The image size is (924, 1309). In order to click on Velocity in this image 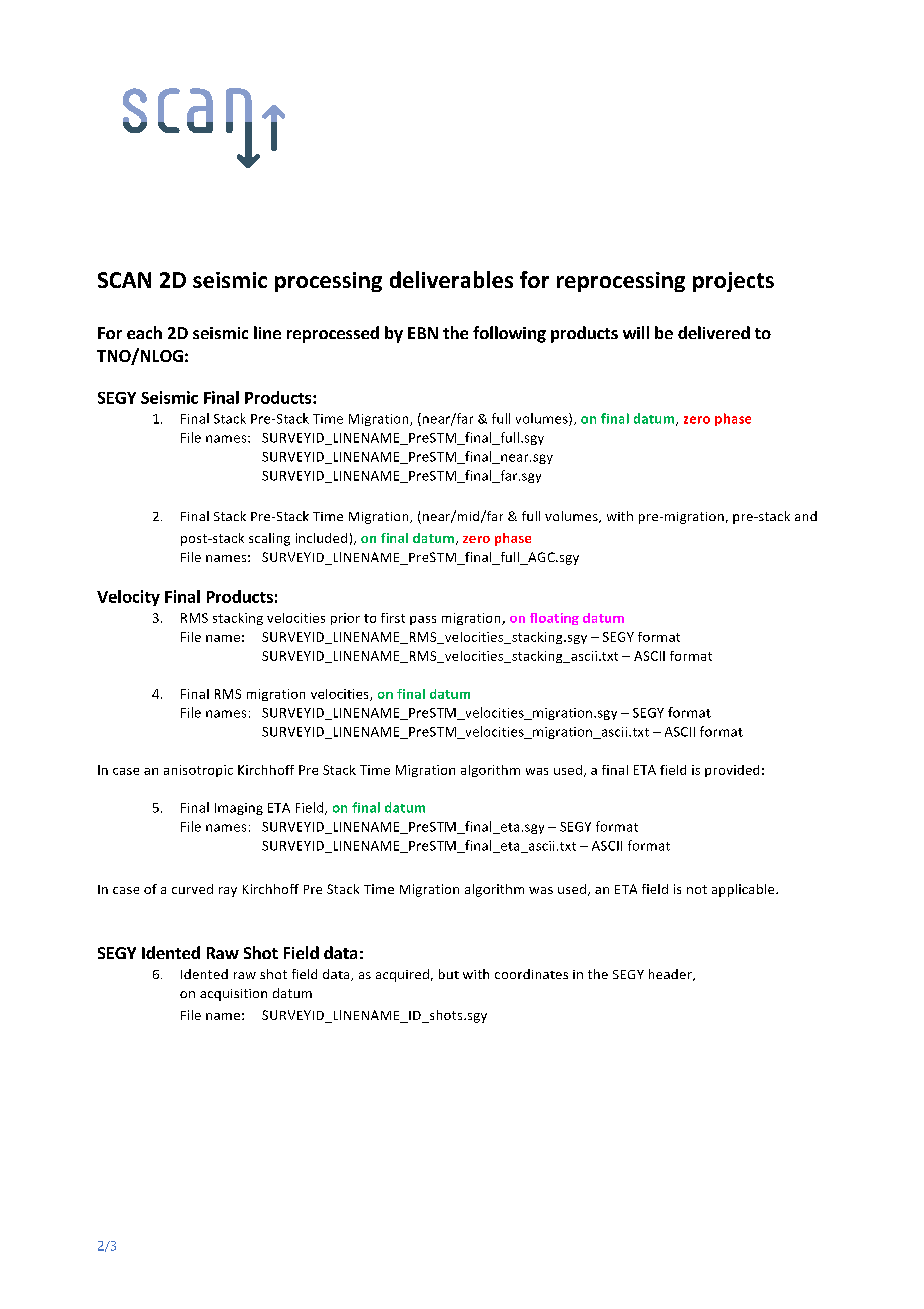, I will do `click(128, 598)`.
